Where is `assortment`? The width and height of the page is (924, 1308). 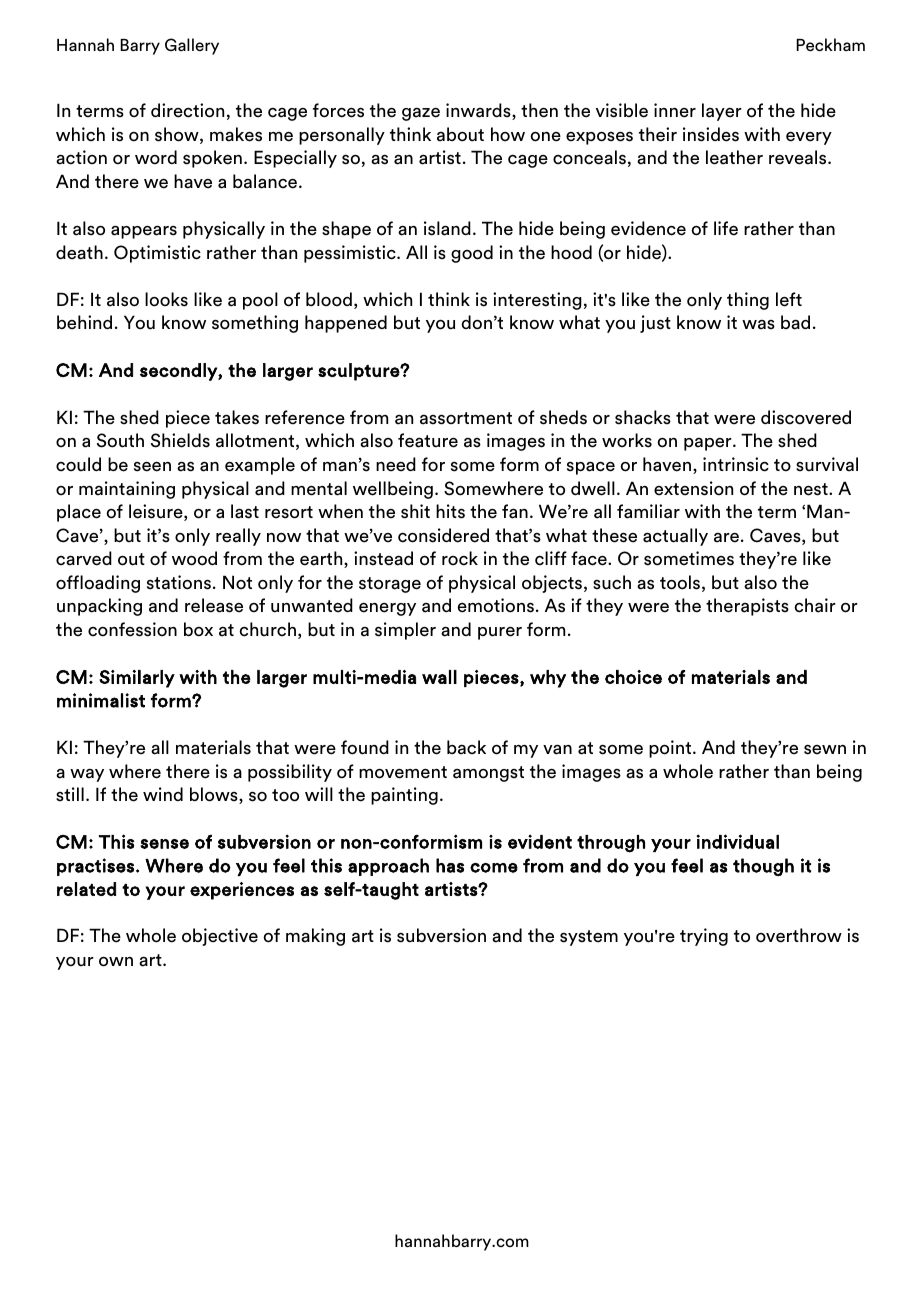 assortment is located at coordinates (466, 418).
